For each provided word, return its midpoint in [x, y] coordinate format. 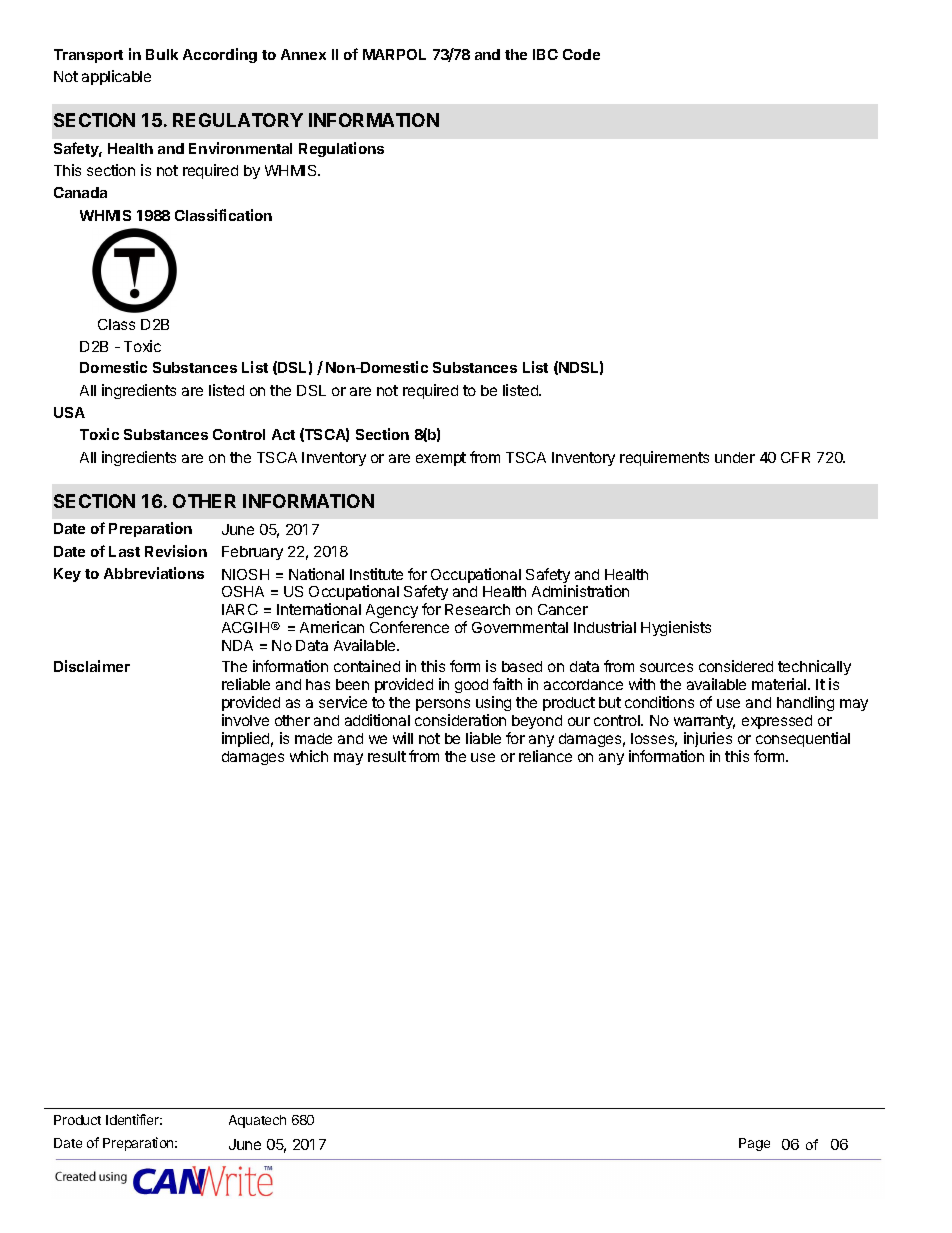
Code [581, 54]
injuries [708, 739]
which [309, 756]
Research [477, 609]
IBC [545, 54]
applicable [116, 77]
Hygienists [676, 628]
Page [754, 1144]
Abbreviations [154, 573]
